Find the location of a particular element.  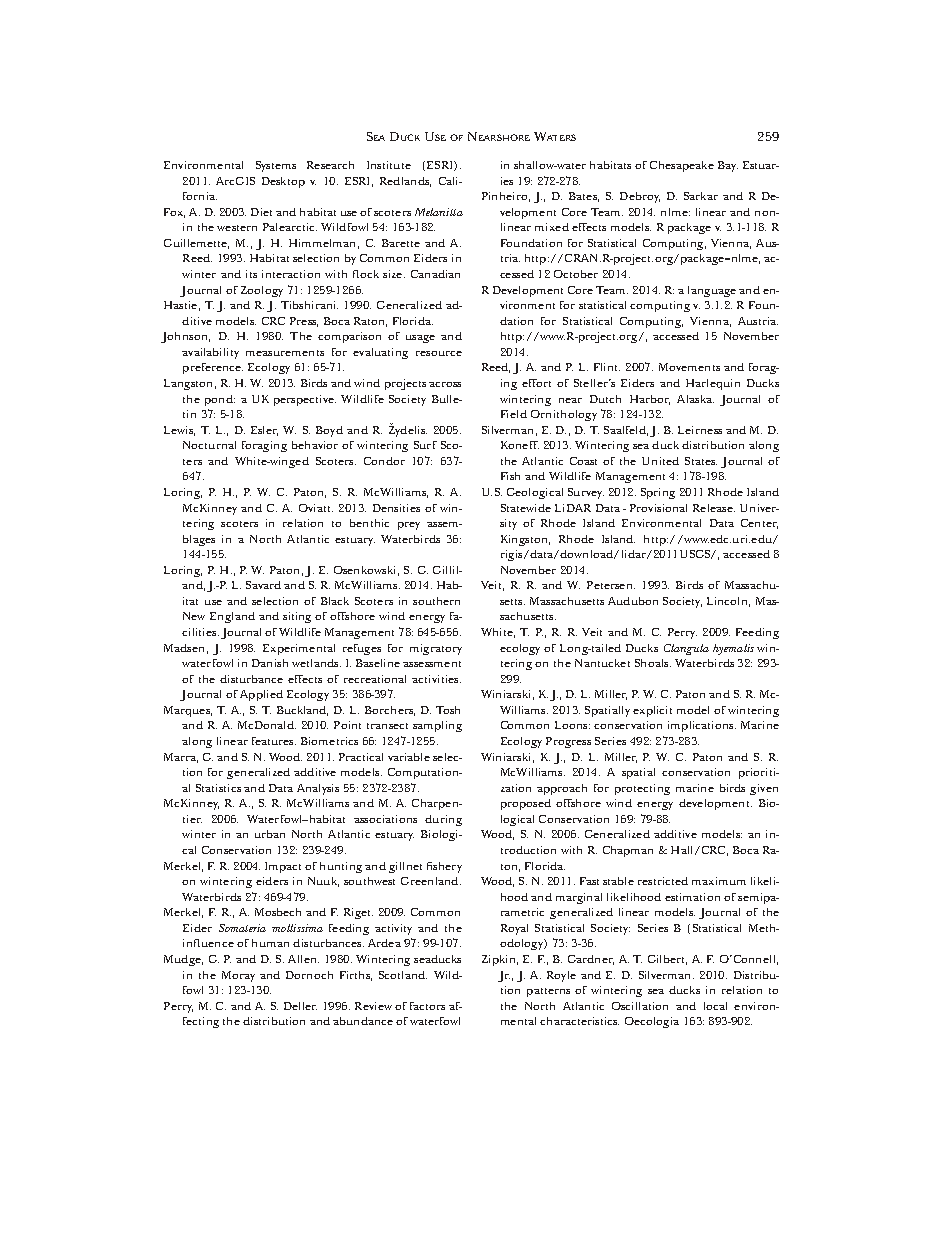

Diet is located at coordinates (261, 212).
